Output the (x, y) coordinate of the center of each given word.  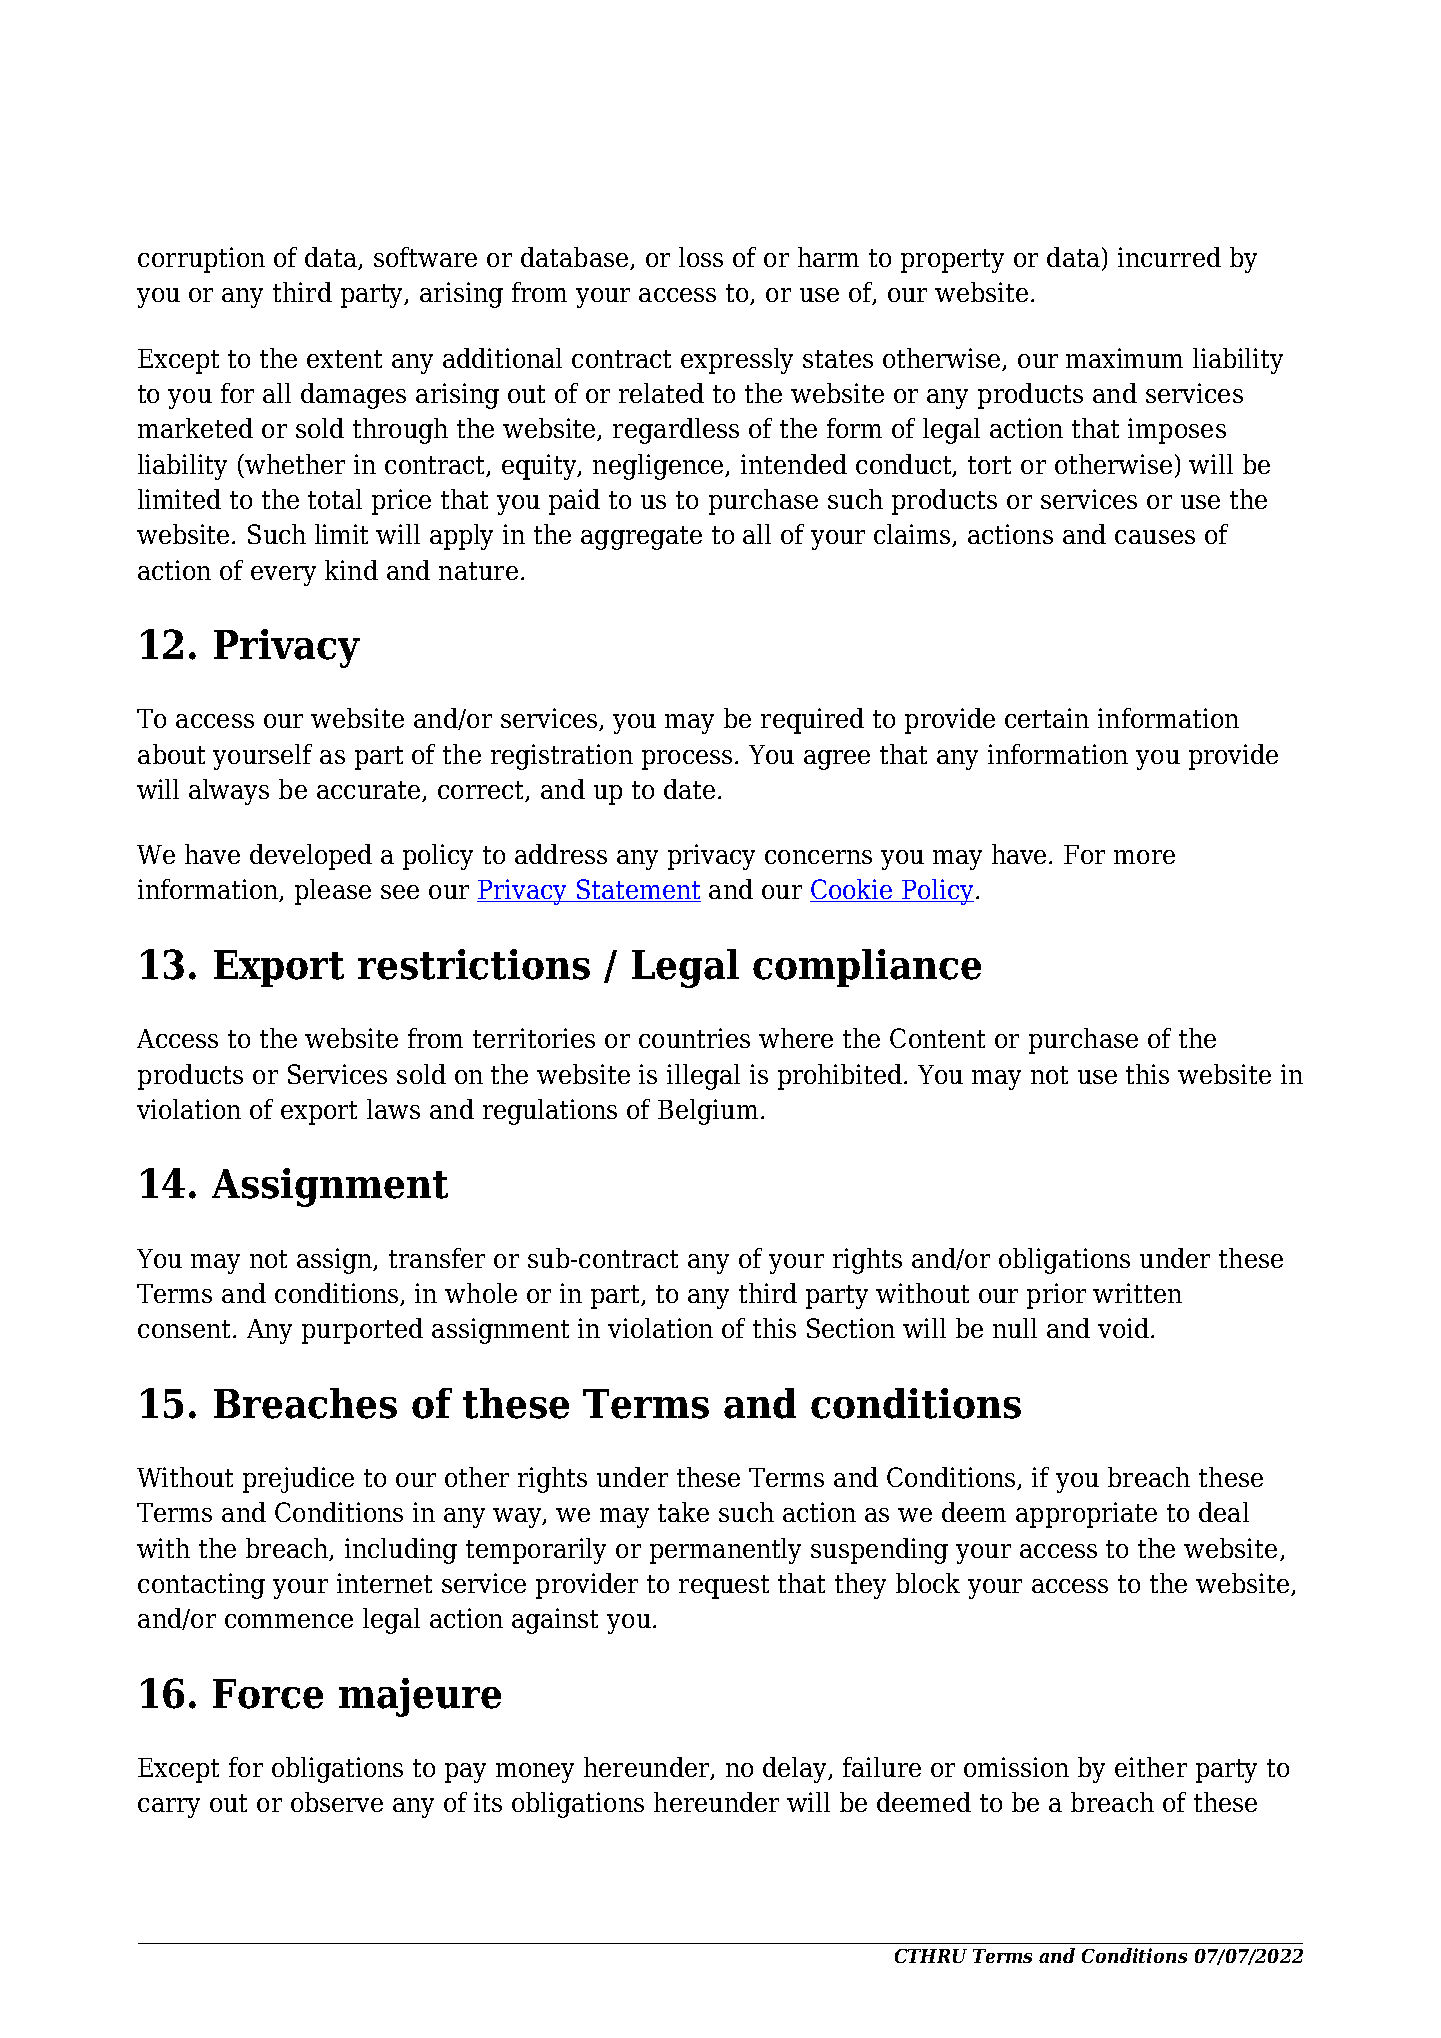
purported (362, 1331)
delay (796, 1770)
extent (344, 359)
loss (701, 257)
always (229, 792)
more (1144, 857)
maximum (1124, 358)
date (689, 789)
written (1137, 1293)
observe (337, 1802)
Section (851, 1328)
